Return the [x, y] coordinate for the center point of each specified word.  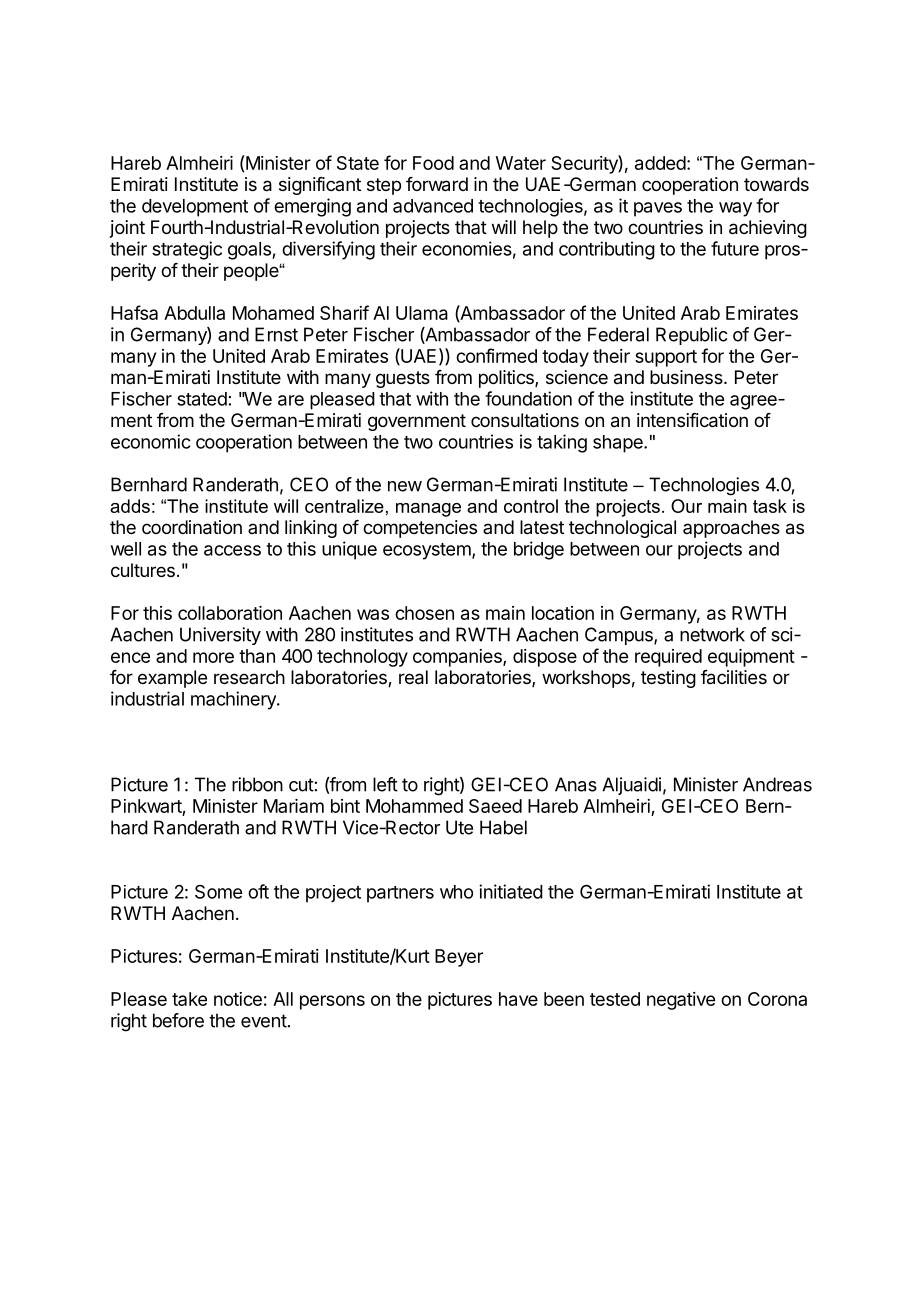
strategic [187, 250]
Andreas [777, 784]
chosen [424, 613]
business [687, 377]
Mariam [294, 806]
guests [403, 379]
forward [437, 184]
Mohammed [414, 806]
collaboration [230, 613]
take [189, 999]
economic [150, 441]
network [712, 634]
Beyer [459, 958]
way [735, 209]
